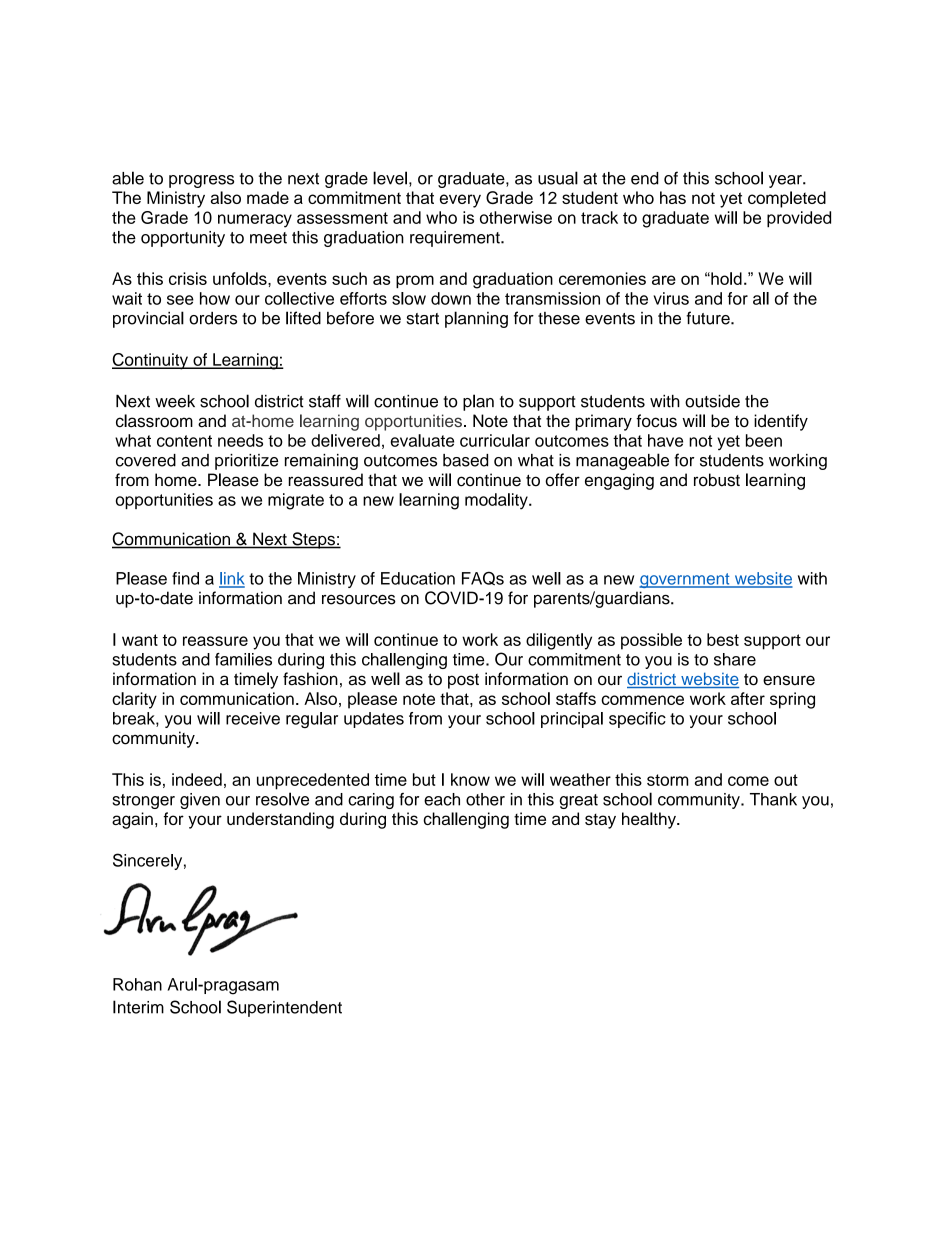  Describe the element at coordinates (418, 578) in the screenshot. I see `Education` at that location.
